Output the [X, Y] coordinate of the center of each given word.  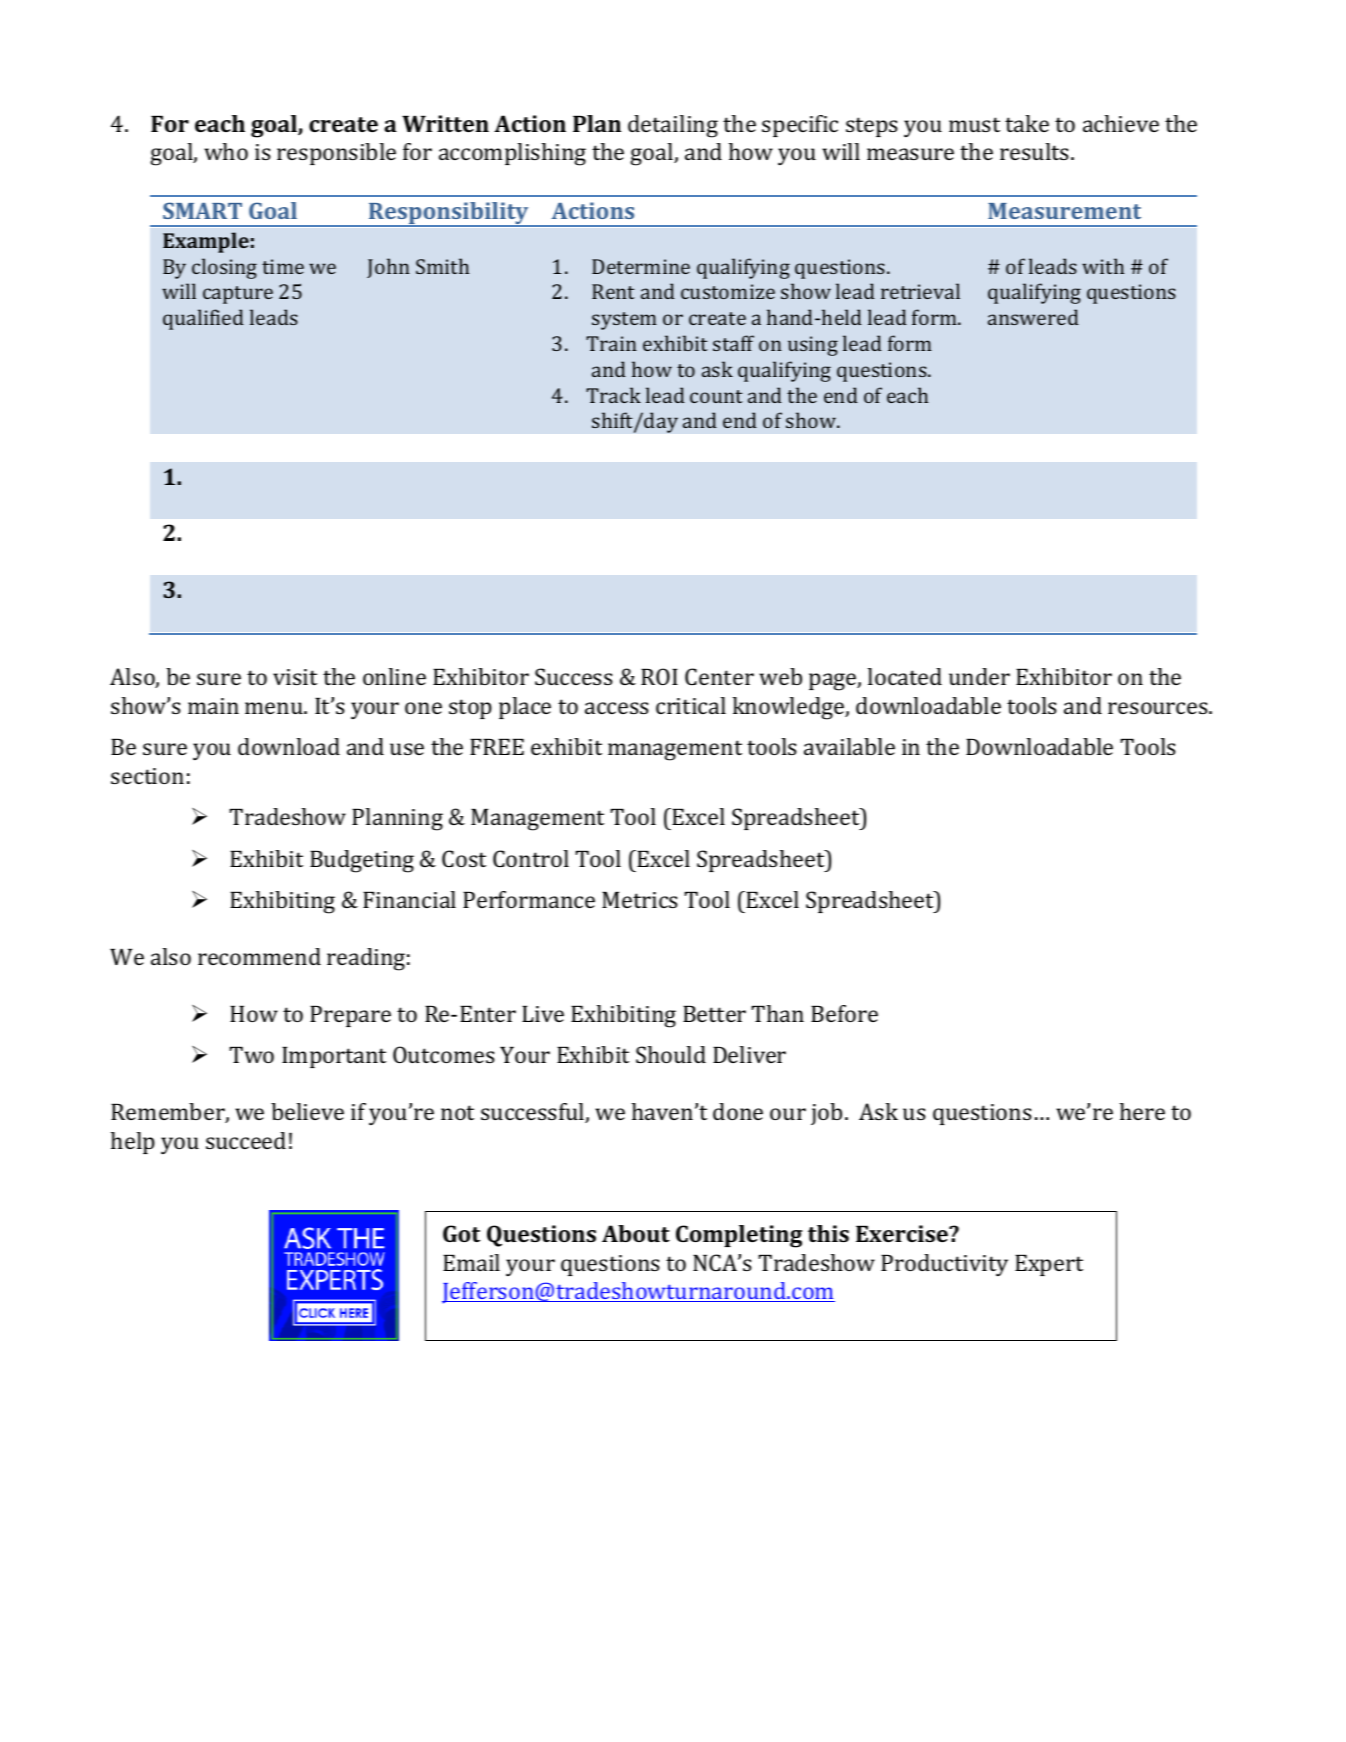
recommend [259, 956]
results [1034, 151]
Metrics [639, 900]
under [979, 676]
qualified [203, 319]
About [636, 1233]
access [616, 708]
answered [1033, 317]
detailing [673, 126]
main [213, 706]
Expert [1049, 1265]
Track [613, 395]
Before [844, 1013]
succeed [246, 1140]
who [226, 151]
